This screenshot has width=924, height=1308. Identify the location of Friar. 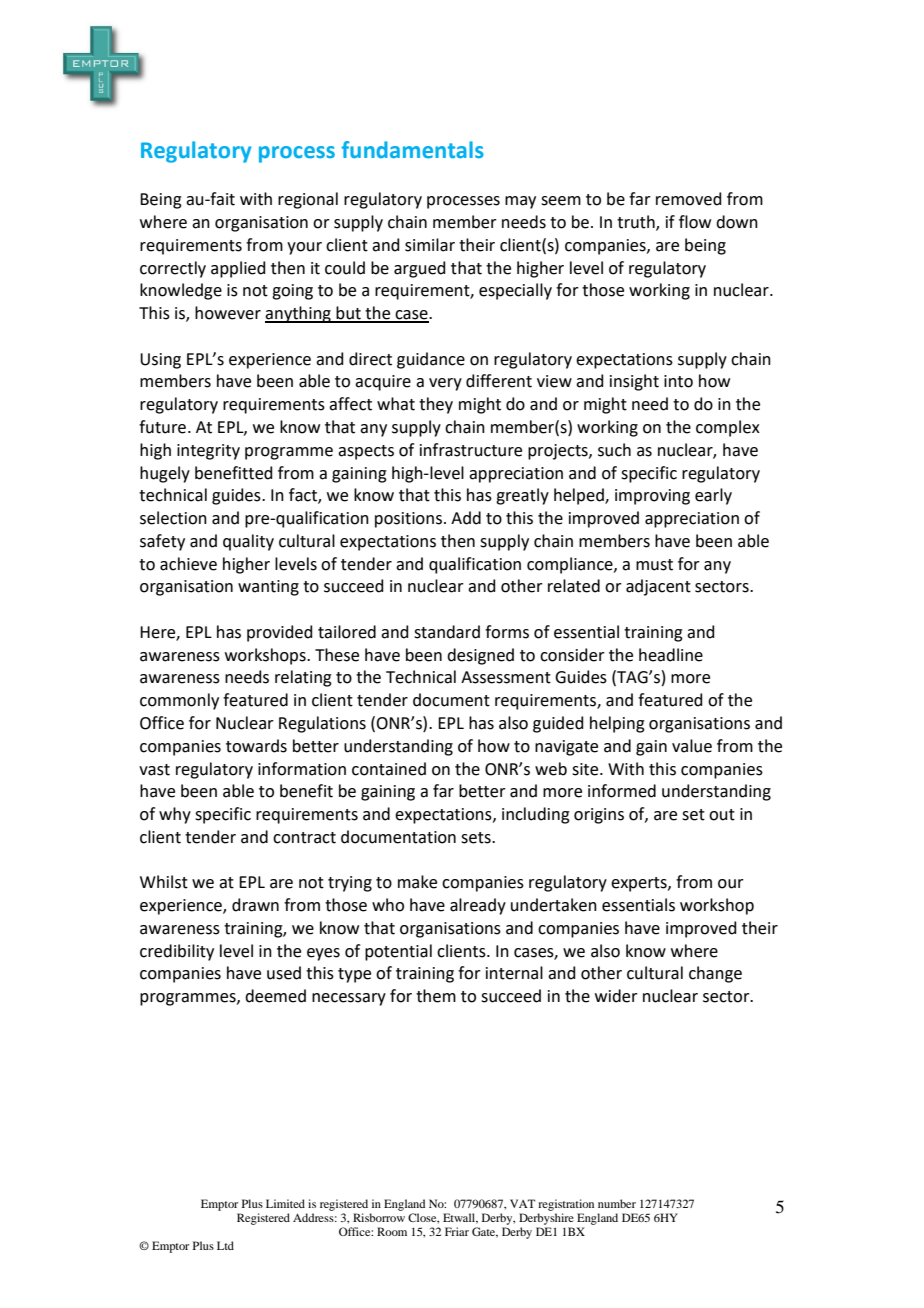
(457, 1231).
